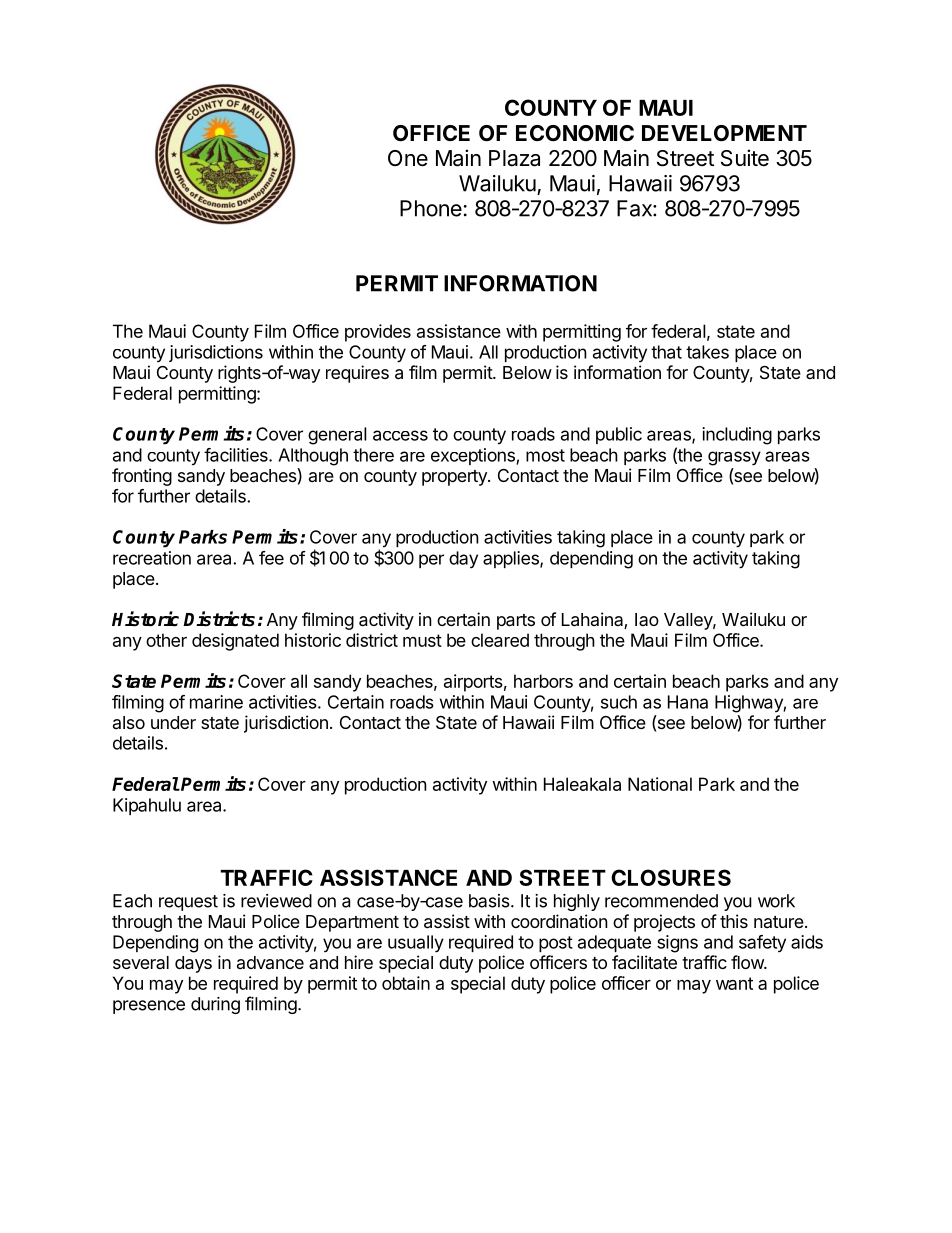  Describe the element at coordinates (514, 158) in the screenshot. I see `Plaza` at that location.
